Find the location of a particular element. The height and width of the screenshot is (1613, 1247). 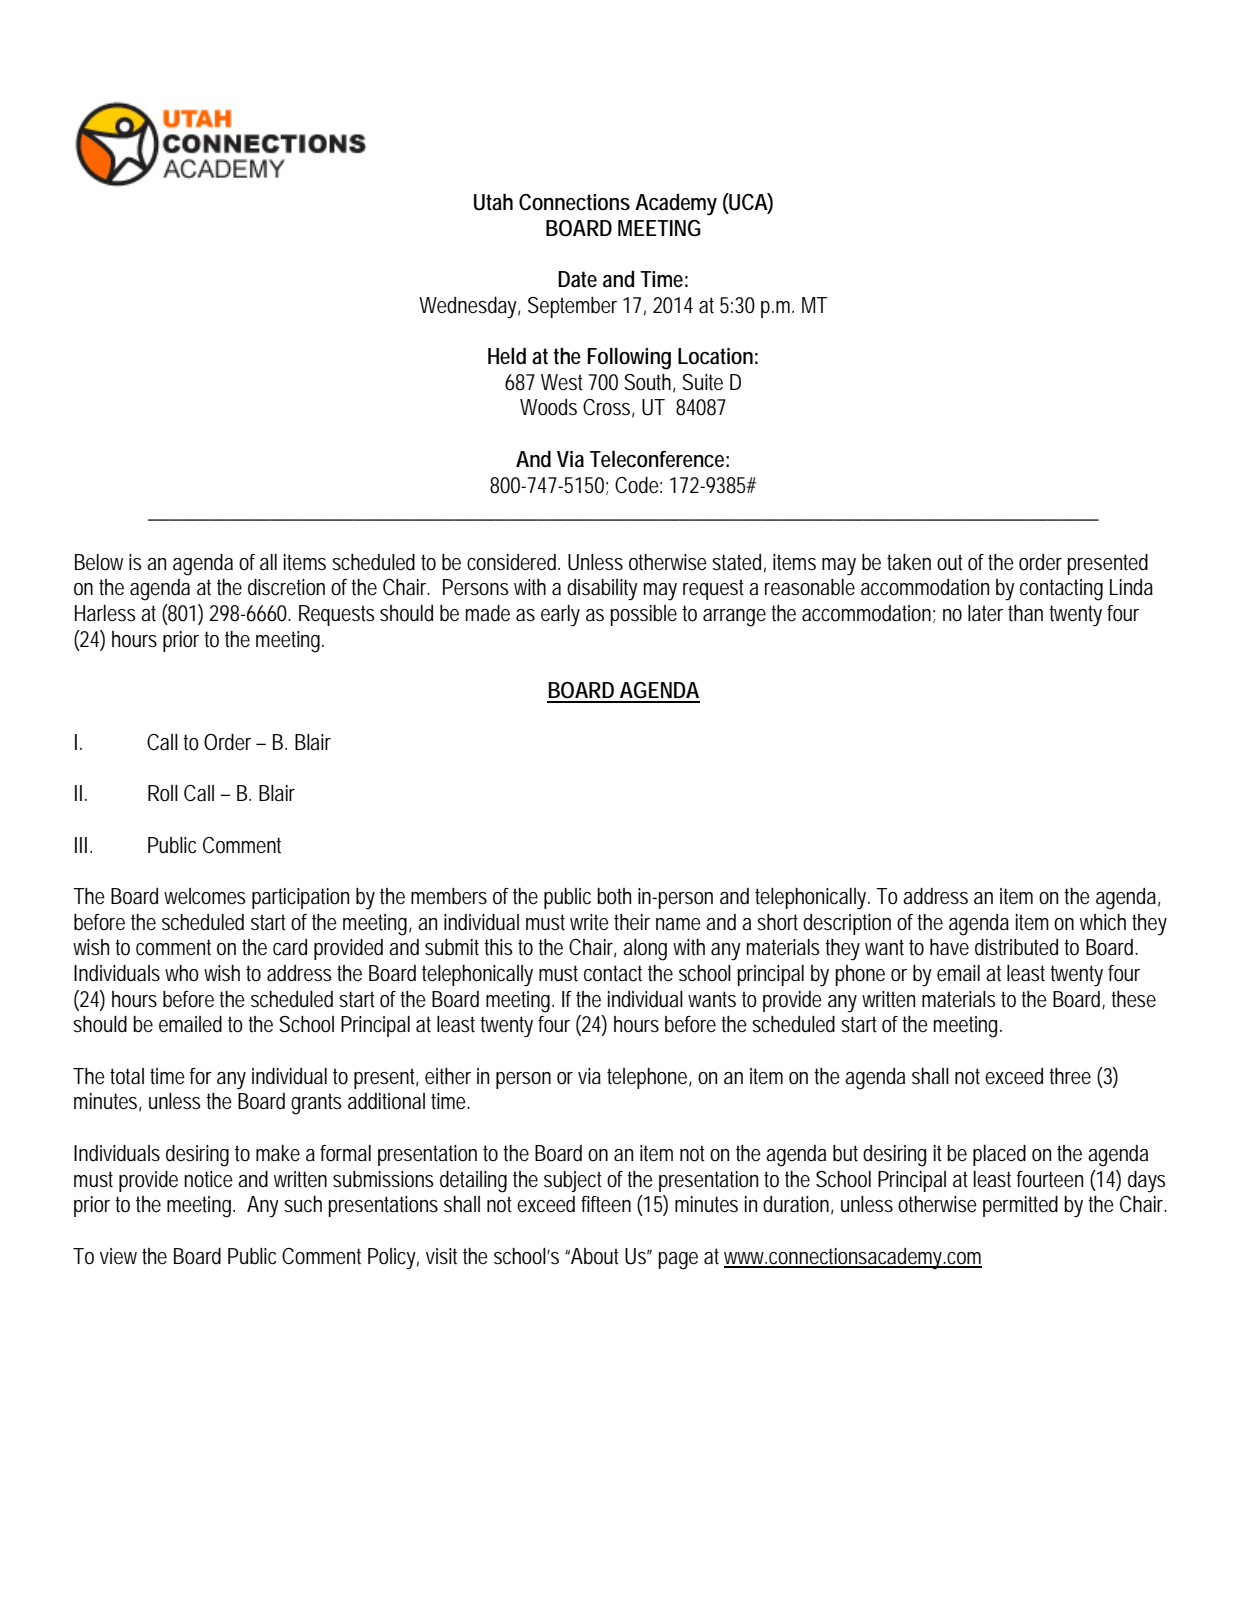

both is located at coordinates (614, 896).
